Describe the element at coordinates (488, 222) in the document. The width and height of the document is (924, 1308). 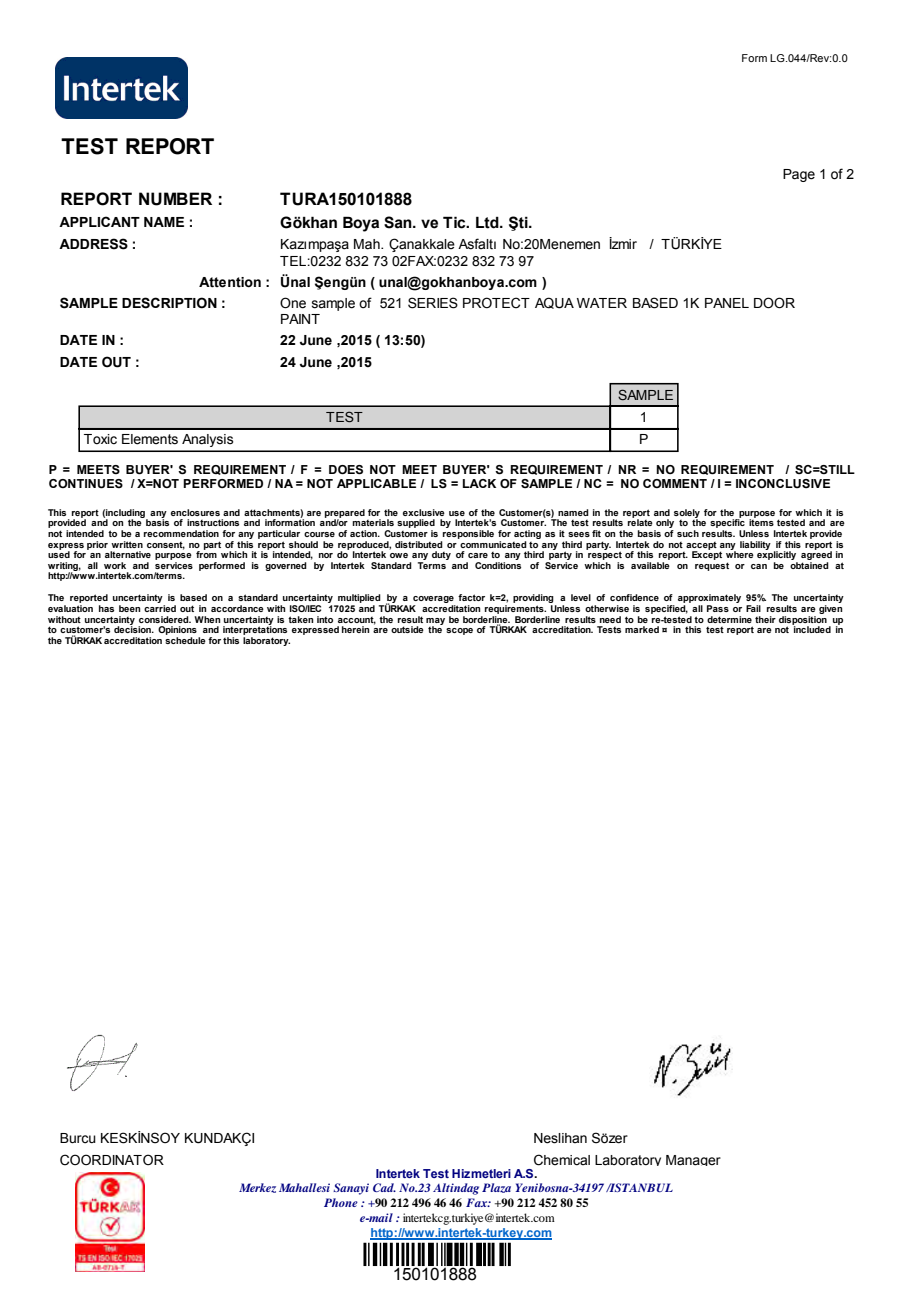
I see `Ltd` at that location.
